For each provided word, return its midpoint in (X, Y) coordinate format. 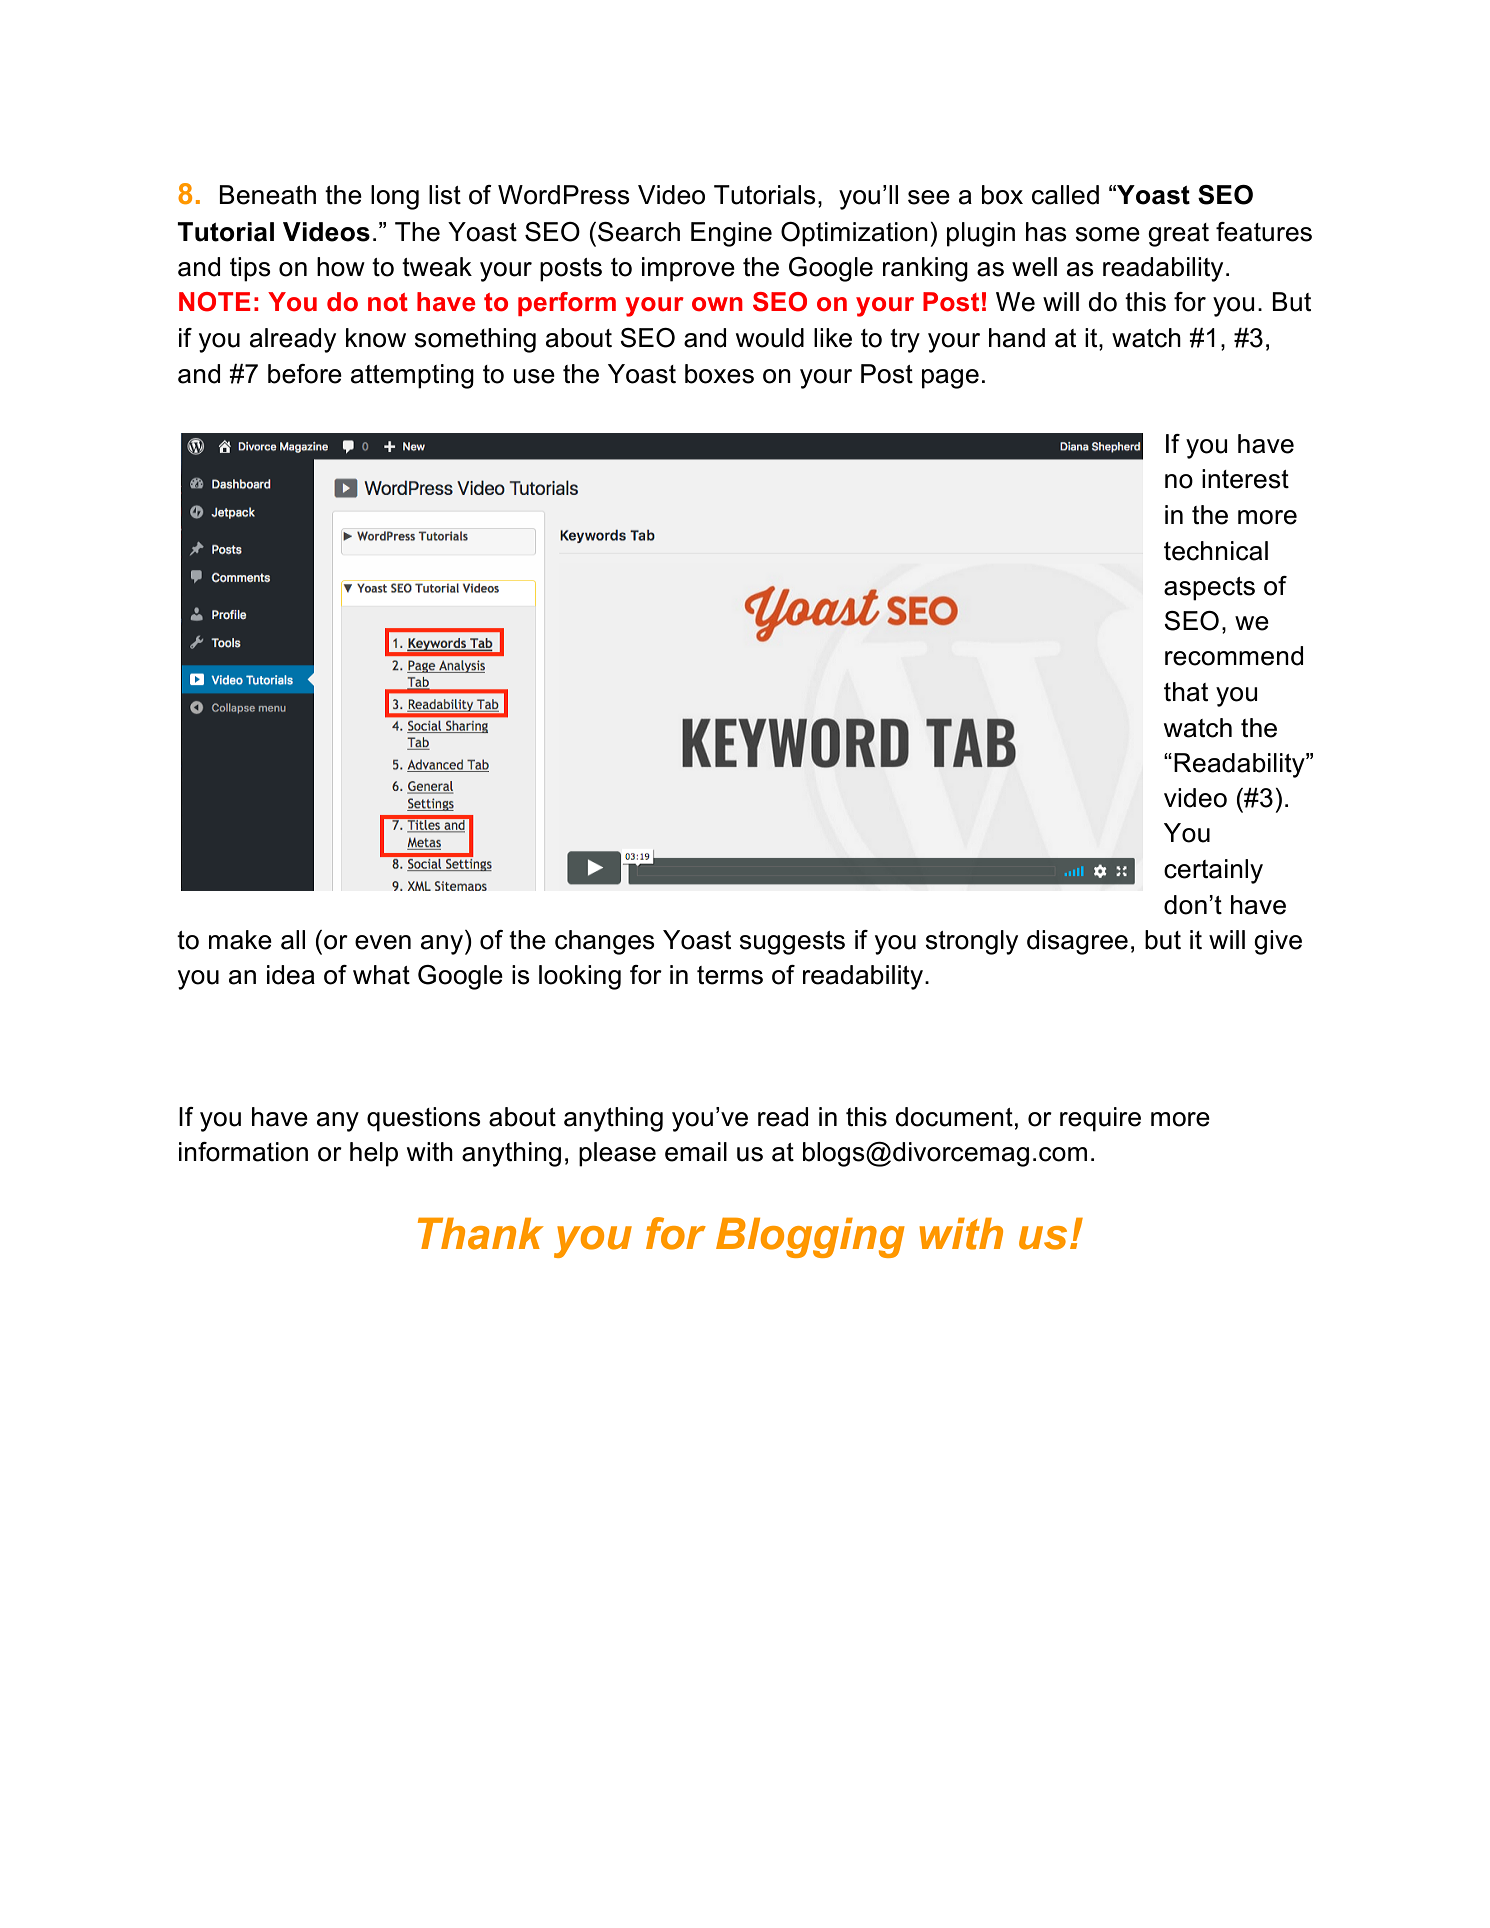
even (383, 942)
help (374, 1154)
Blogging (810, 1238)
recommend (1234, 656)
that (1186, 692)
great (1178, 235)
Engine (731, 234)
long (395, 197)
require (1100, 1119)
